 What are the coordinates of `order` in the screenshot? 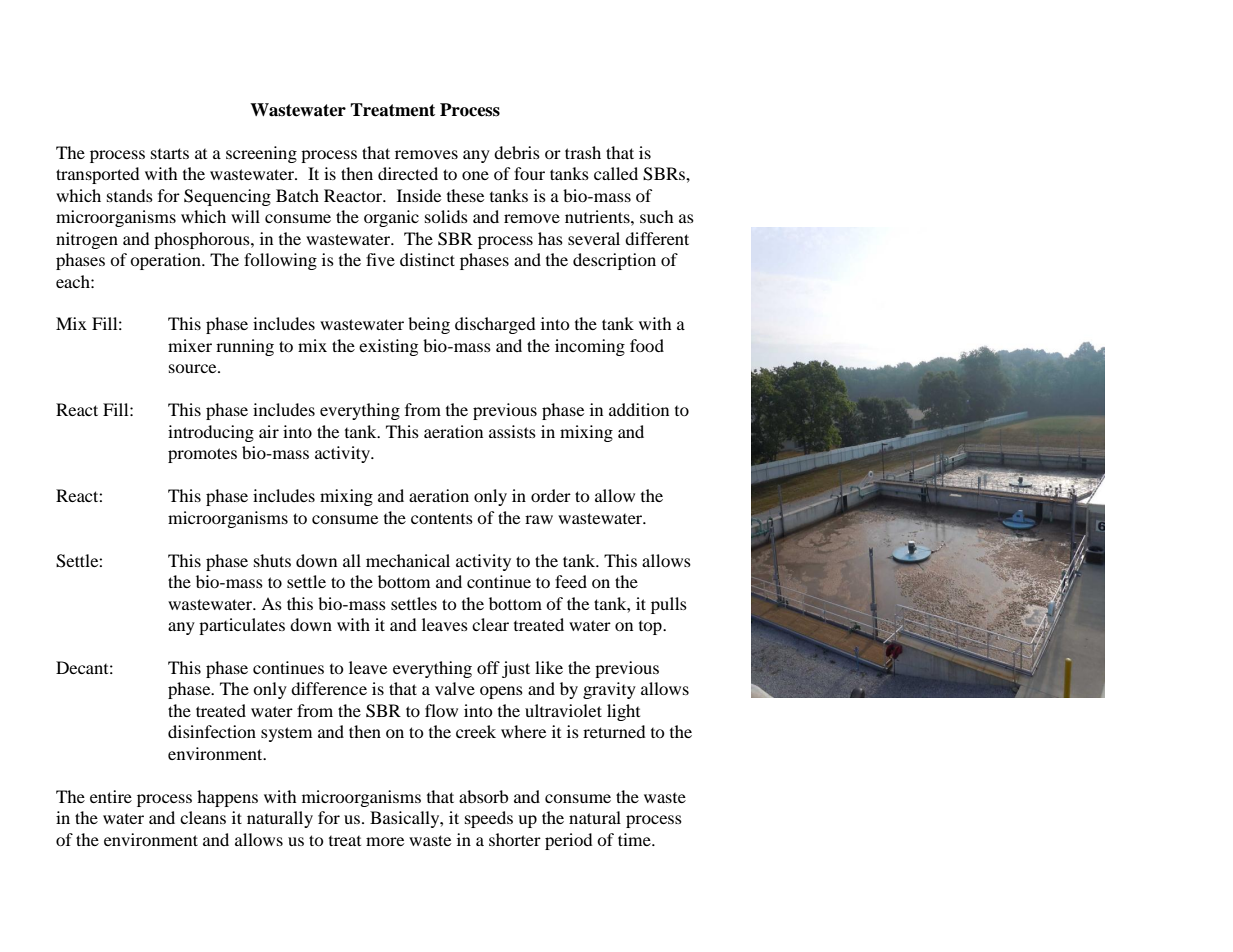 It's located at (551, 495).
